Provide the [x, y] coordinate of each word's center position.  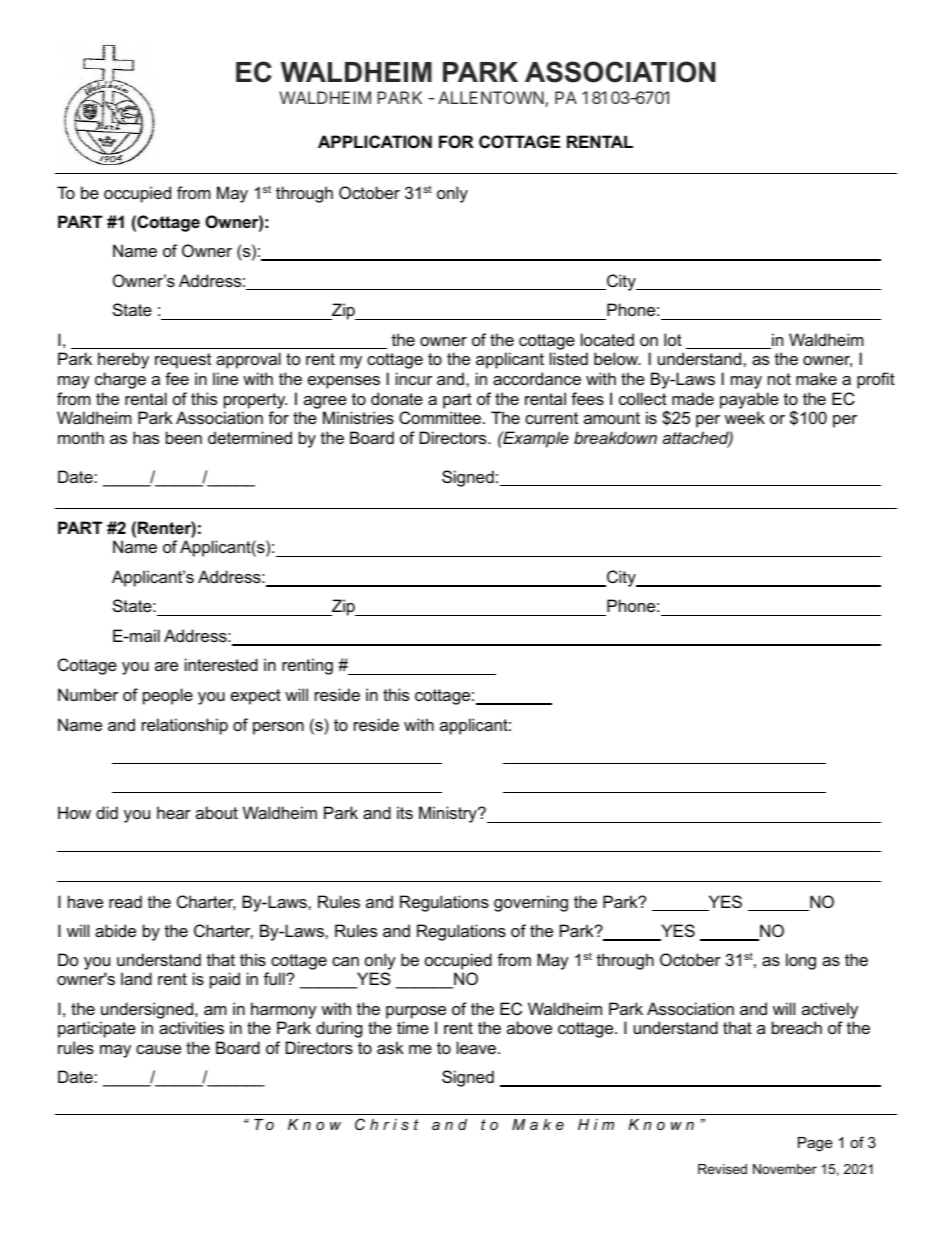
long [801, 961]
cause [158, 1049]
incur [414, 378]
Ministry [449, 814]
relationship [185, 726]
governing [531, 903]
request [183, 361]
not [779, 379]
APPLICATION [375, 141]
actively [830, 1010]
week [745, 417]
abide [115, 930]
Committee [441, 417]
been [184, 437]
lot [673, 339]
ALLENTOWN [492, 99]
